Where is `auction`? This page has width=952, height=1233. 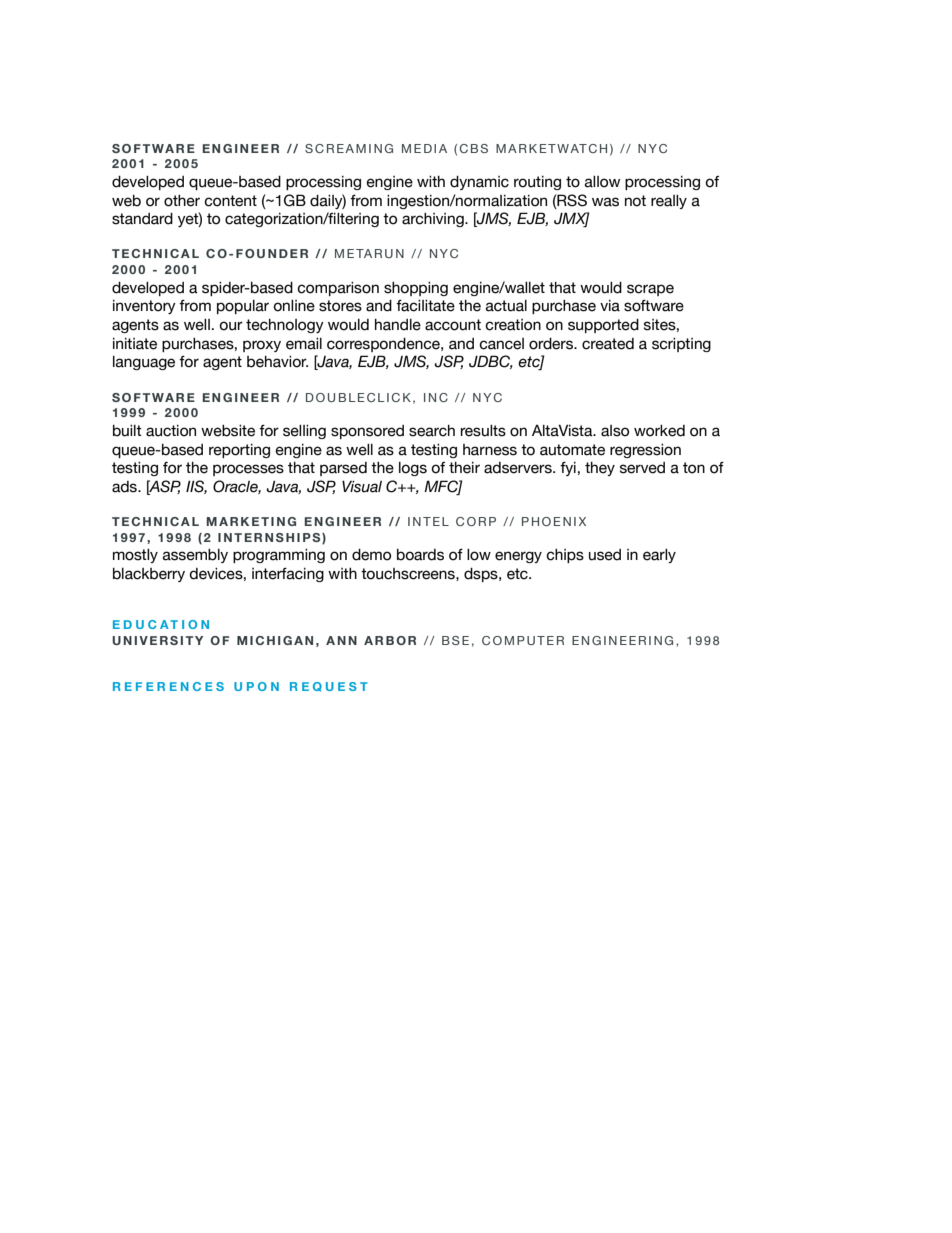
auction is located at coordinates (171, 431).
